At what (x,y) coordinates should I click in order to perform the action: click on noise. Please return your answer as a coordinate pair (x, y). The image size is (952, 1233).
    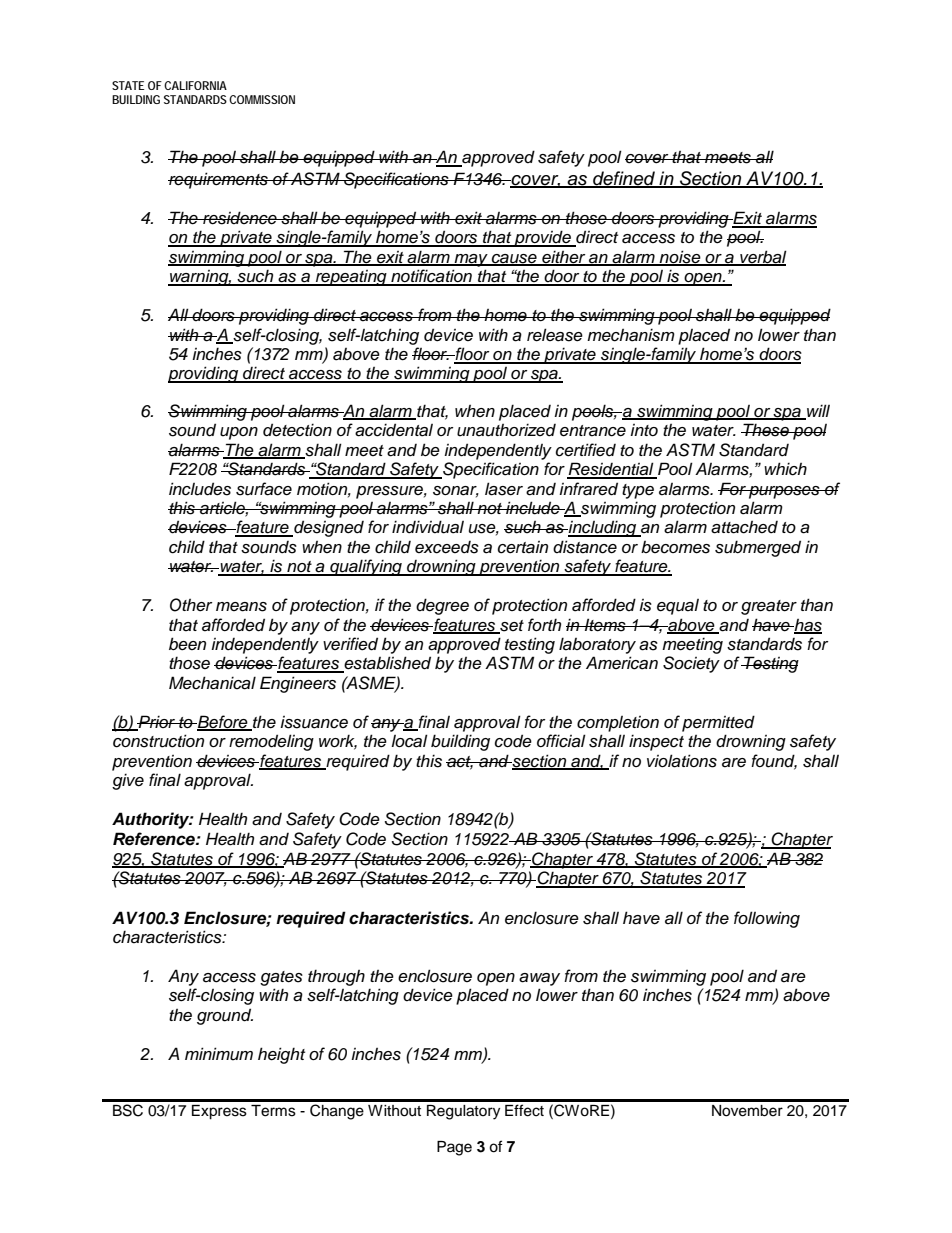
    Looking at the image, I should click on (680, 258).
